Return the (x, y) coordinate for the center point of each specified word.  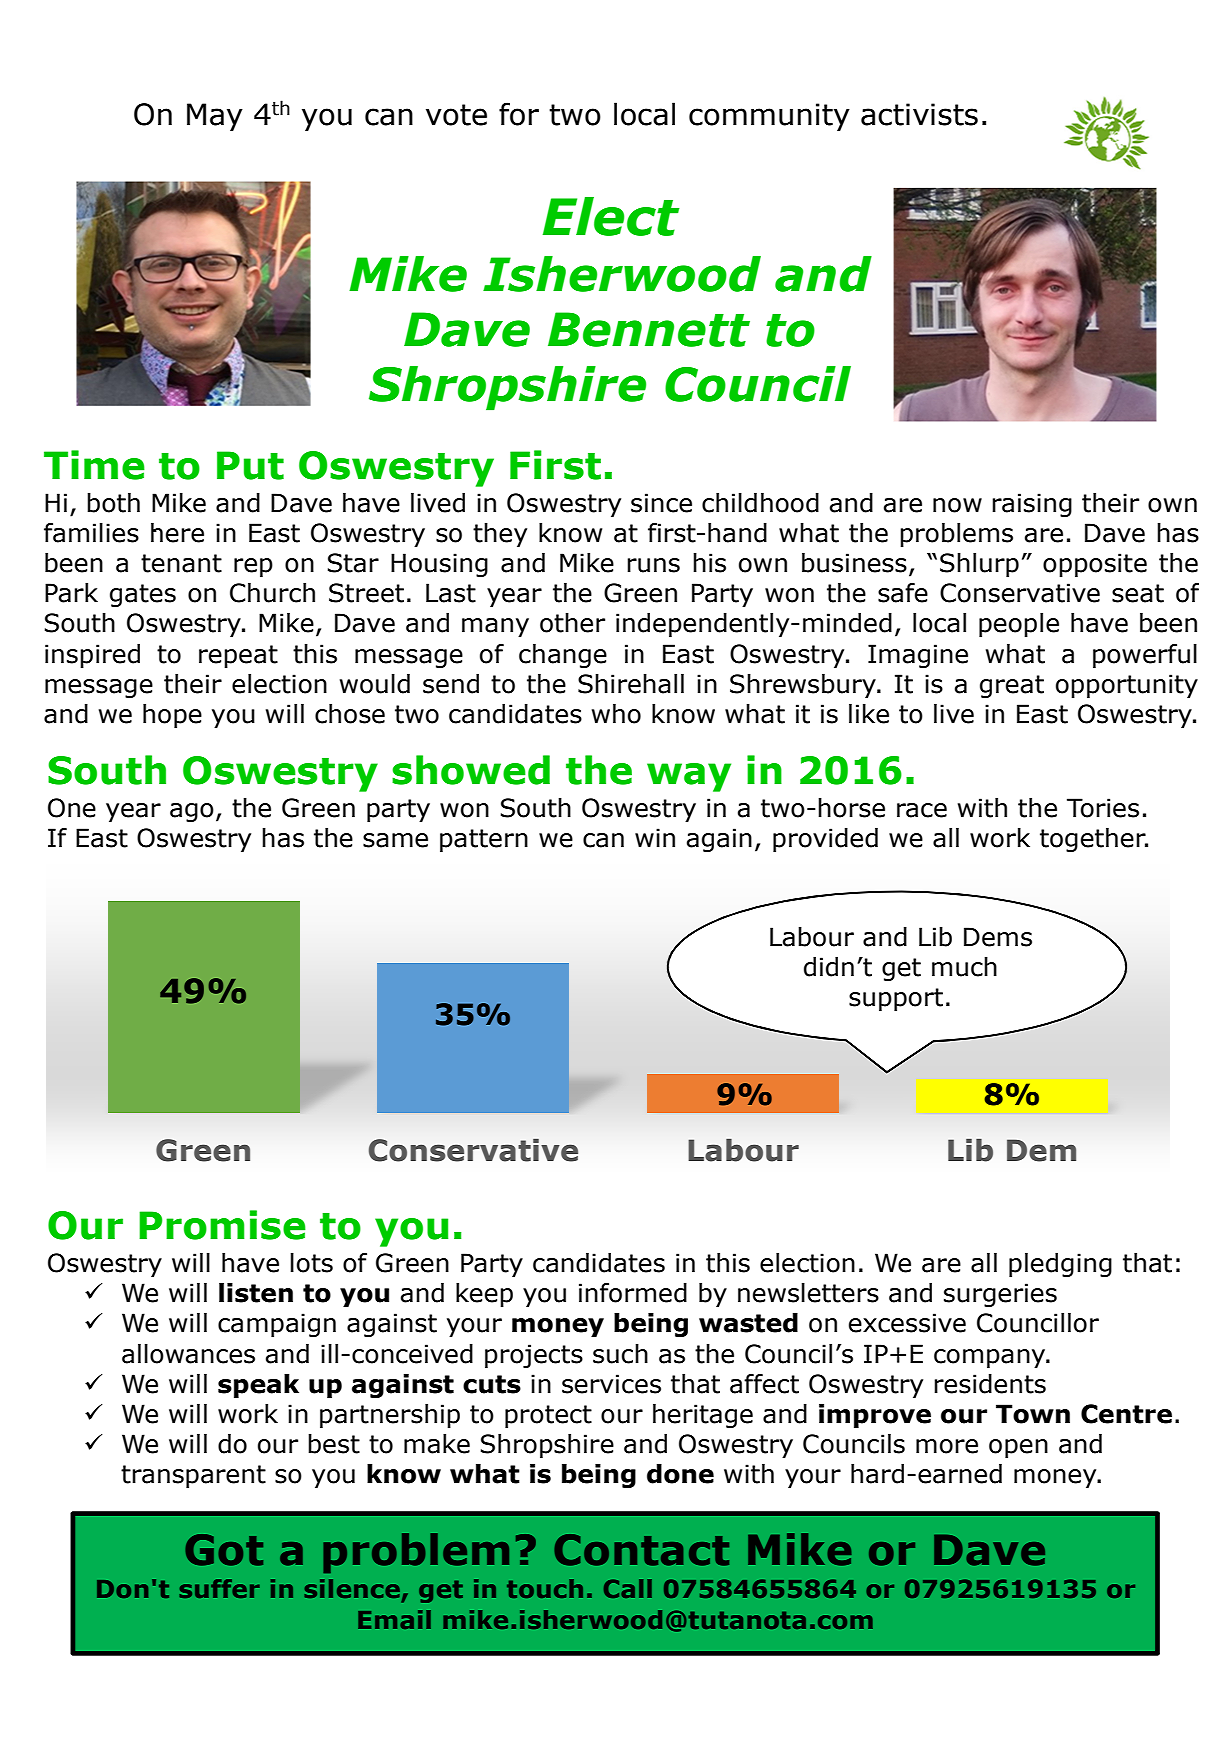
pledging (1060, 1265)
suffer (220, 1588)
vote (456, 115)
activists (919, 114)
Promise (222, 1225)
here (177, 533)
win (655, 837)
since (661, 503)
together (1094, 840)
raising (1032, 505)
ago (192, 812)
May (215, 117)
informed (633, 1293)
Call (628, 1588)
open (1018, 1448)
